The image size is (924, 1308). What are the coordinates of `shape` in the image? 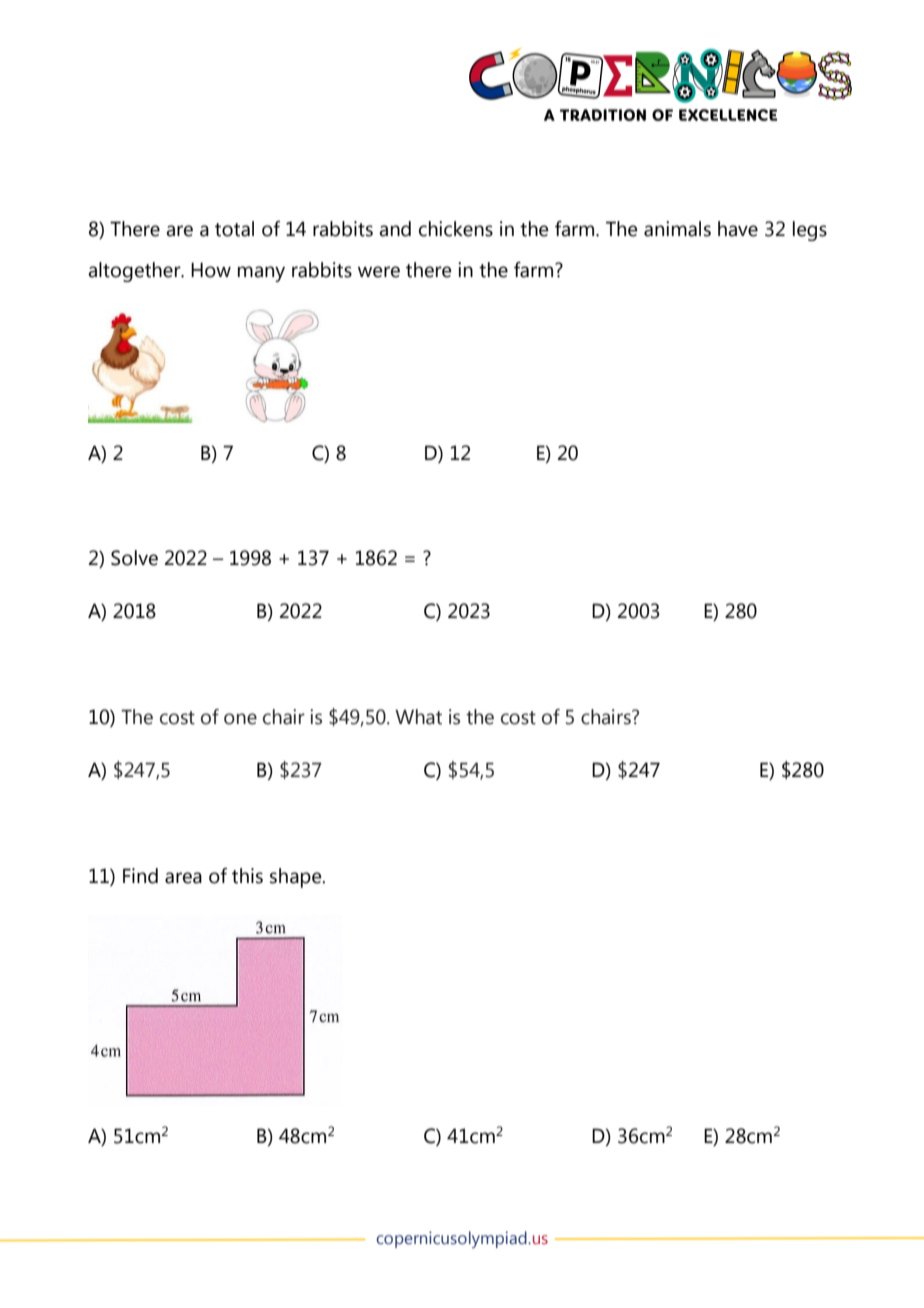 It's located at (297, 878).
